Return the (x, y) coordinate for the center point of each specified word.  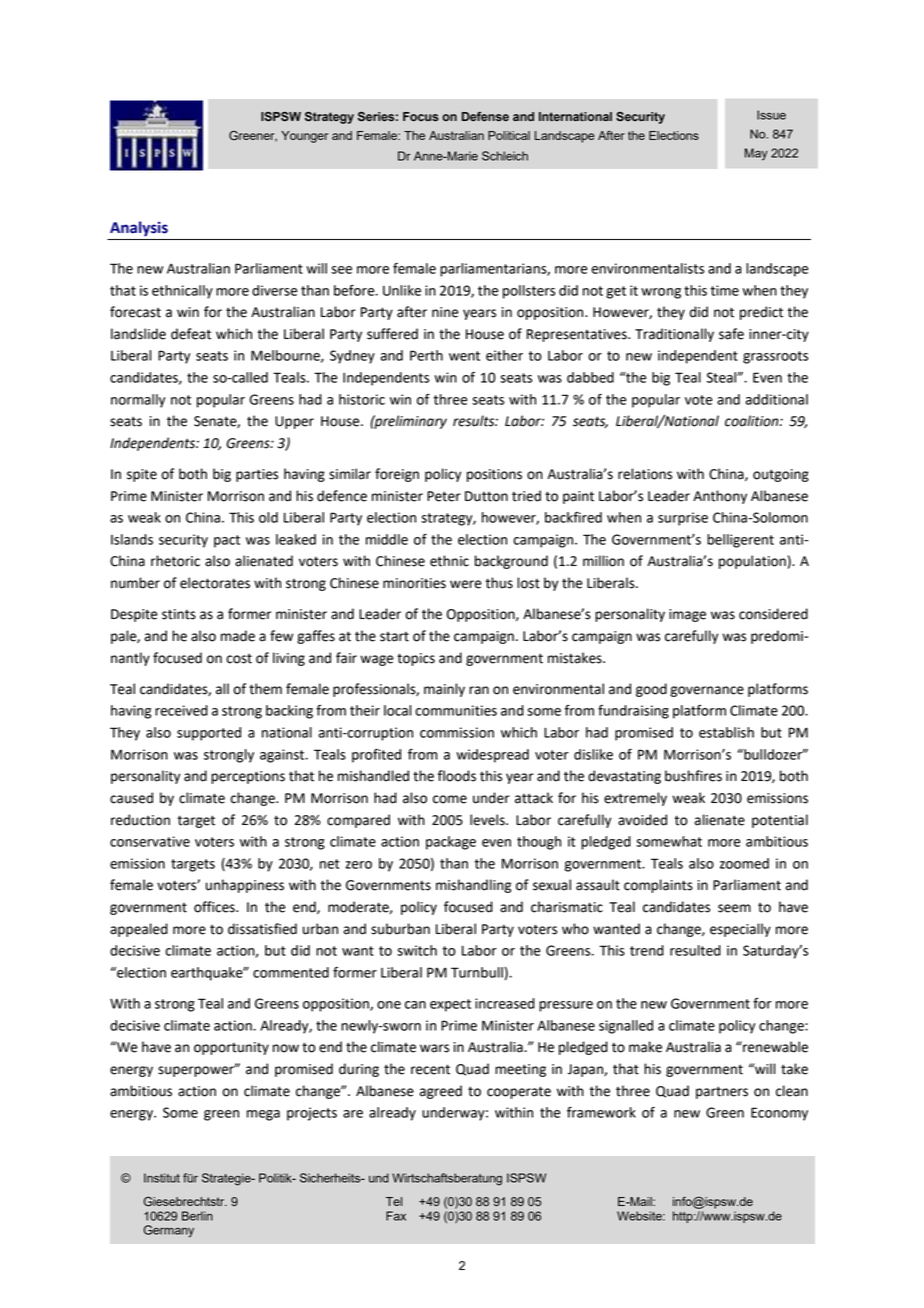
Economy (779, 1114)
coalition (753, 421)
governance (707, 691)
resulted (695, 950)
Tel (394, 1201)
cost (239, 659)
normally (138, 401)
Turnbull (477, 972)
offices (215, 907)
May (756, 154)
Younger (304, 137)
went (464, 356)
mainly (444, 690)
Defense (485, 117)
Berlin (197, 1216)
